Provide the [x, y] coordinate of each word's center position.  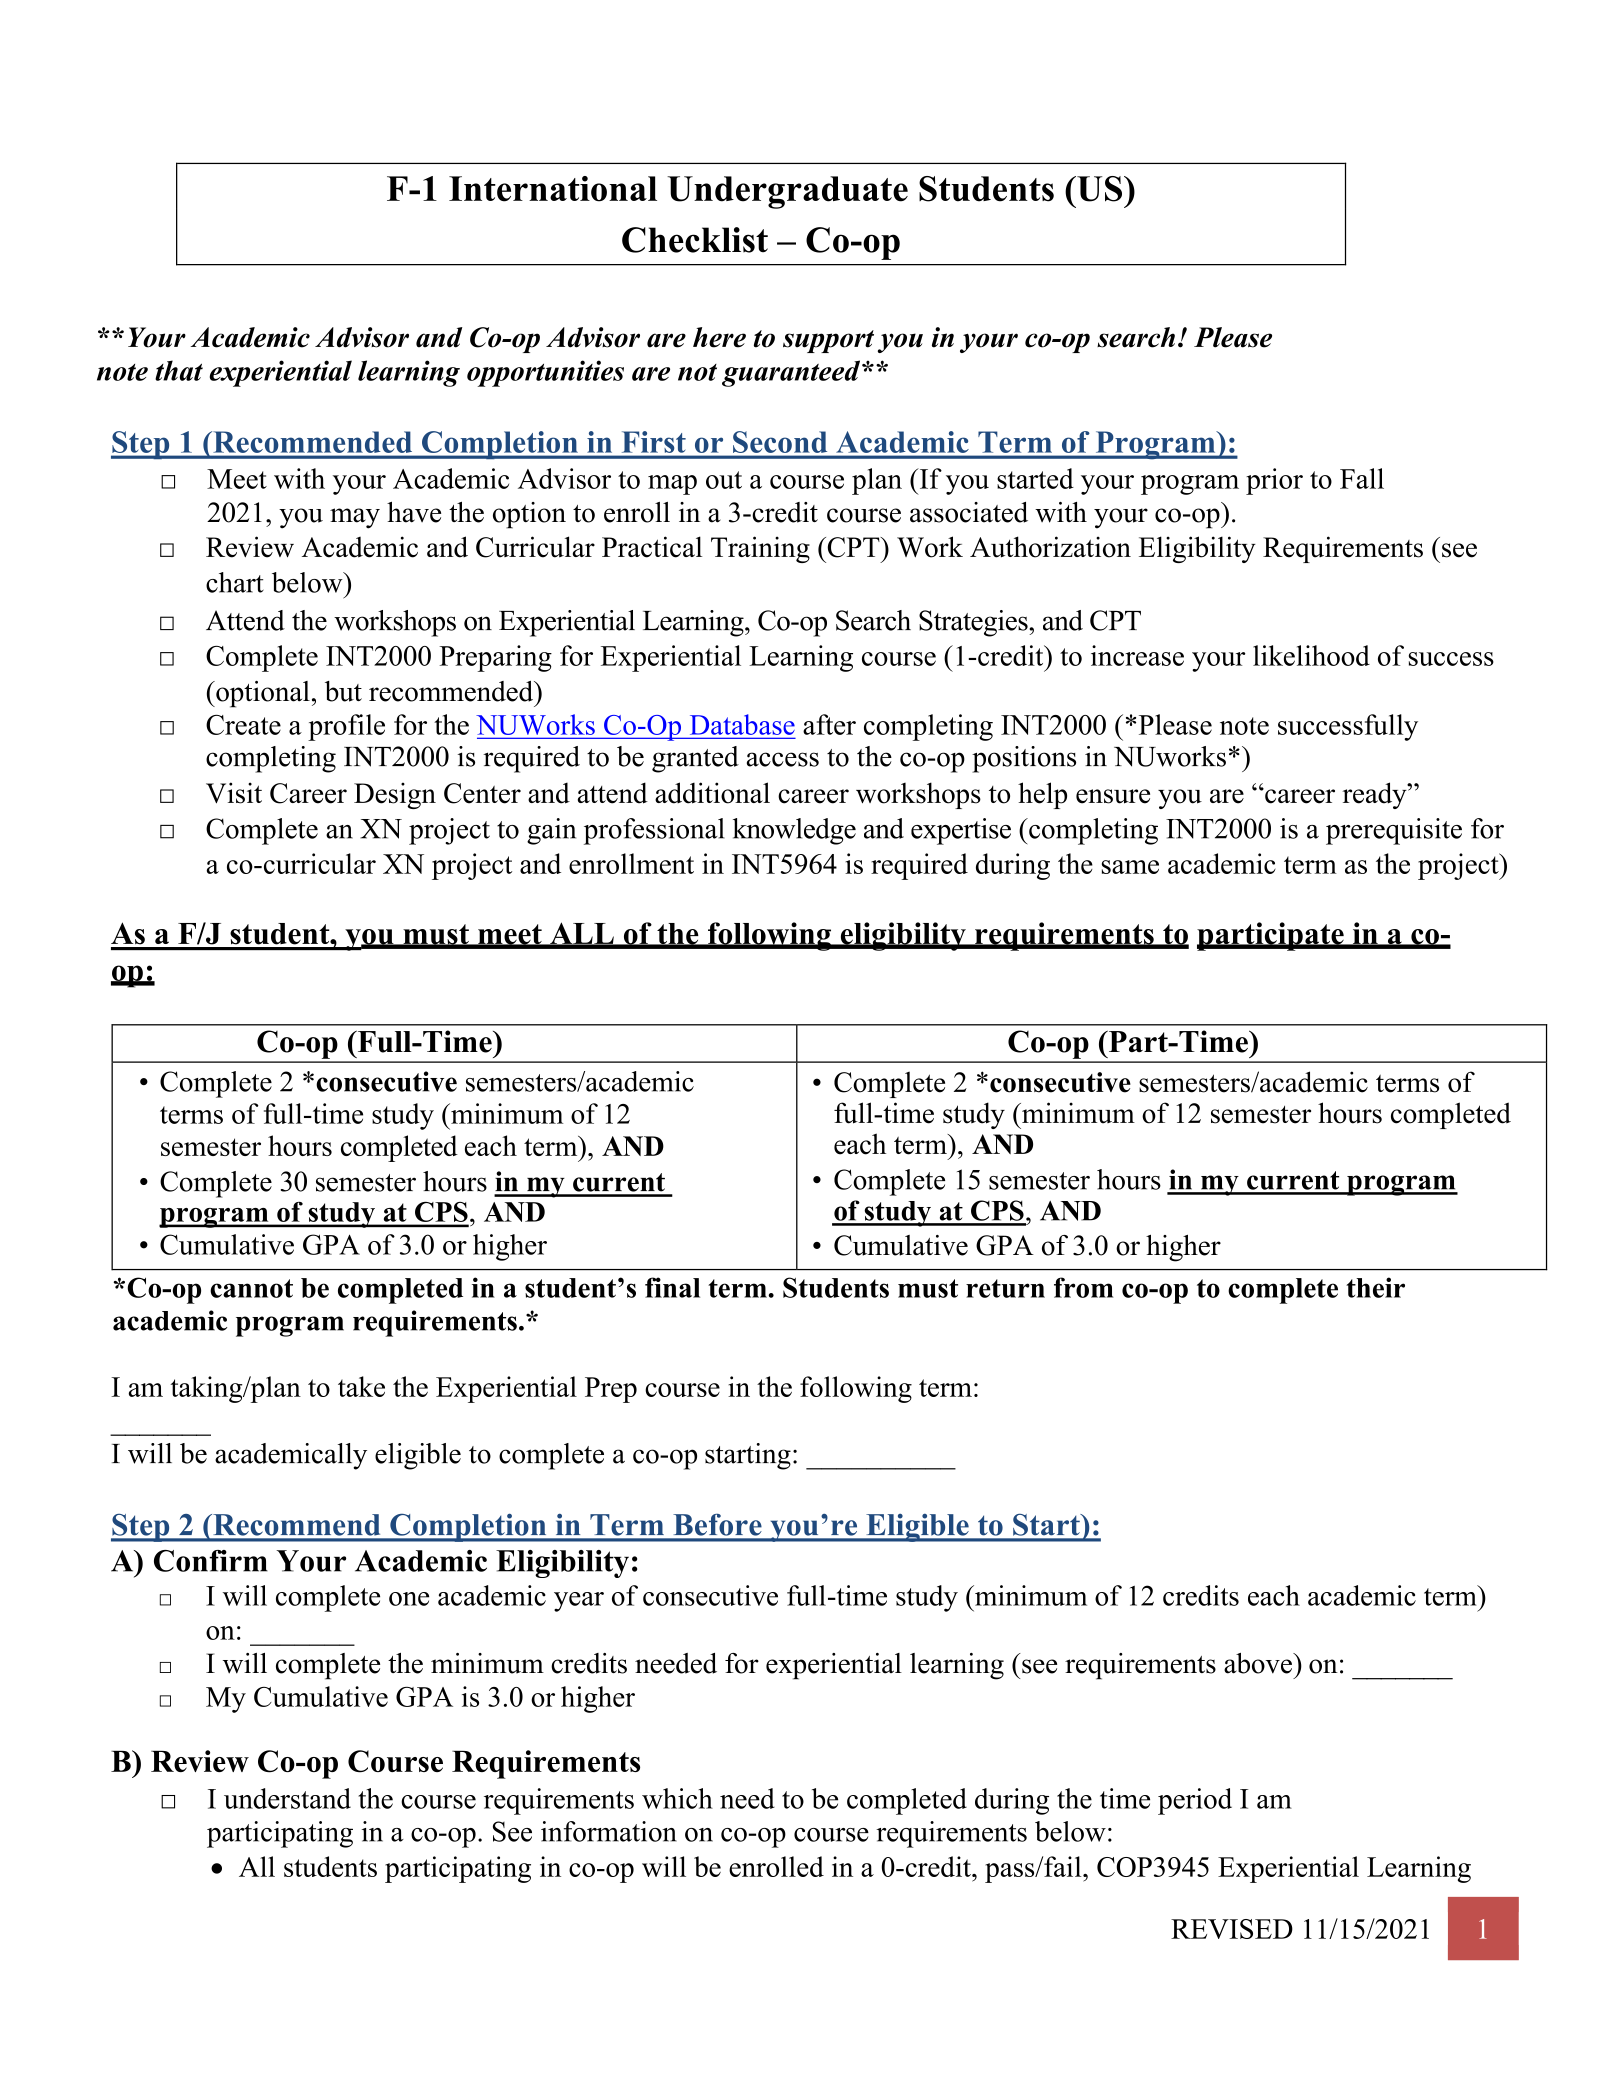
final [672, 1287]
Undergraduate [787, 192]
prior [1274, 481]
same [1130, 867]
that [179, 370]
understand [287, 1798]
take [361, 1386]
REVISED [1232, 1929]
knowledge [794, 831]
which [677, 1798]
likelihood [1311, 655]
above [1259, 1663]
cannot [251, 1288]
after [829, 724]
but [343, 691]
